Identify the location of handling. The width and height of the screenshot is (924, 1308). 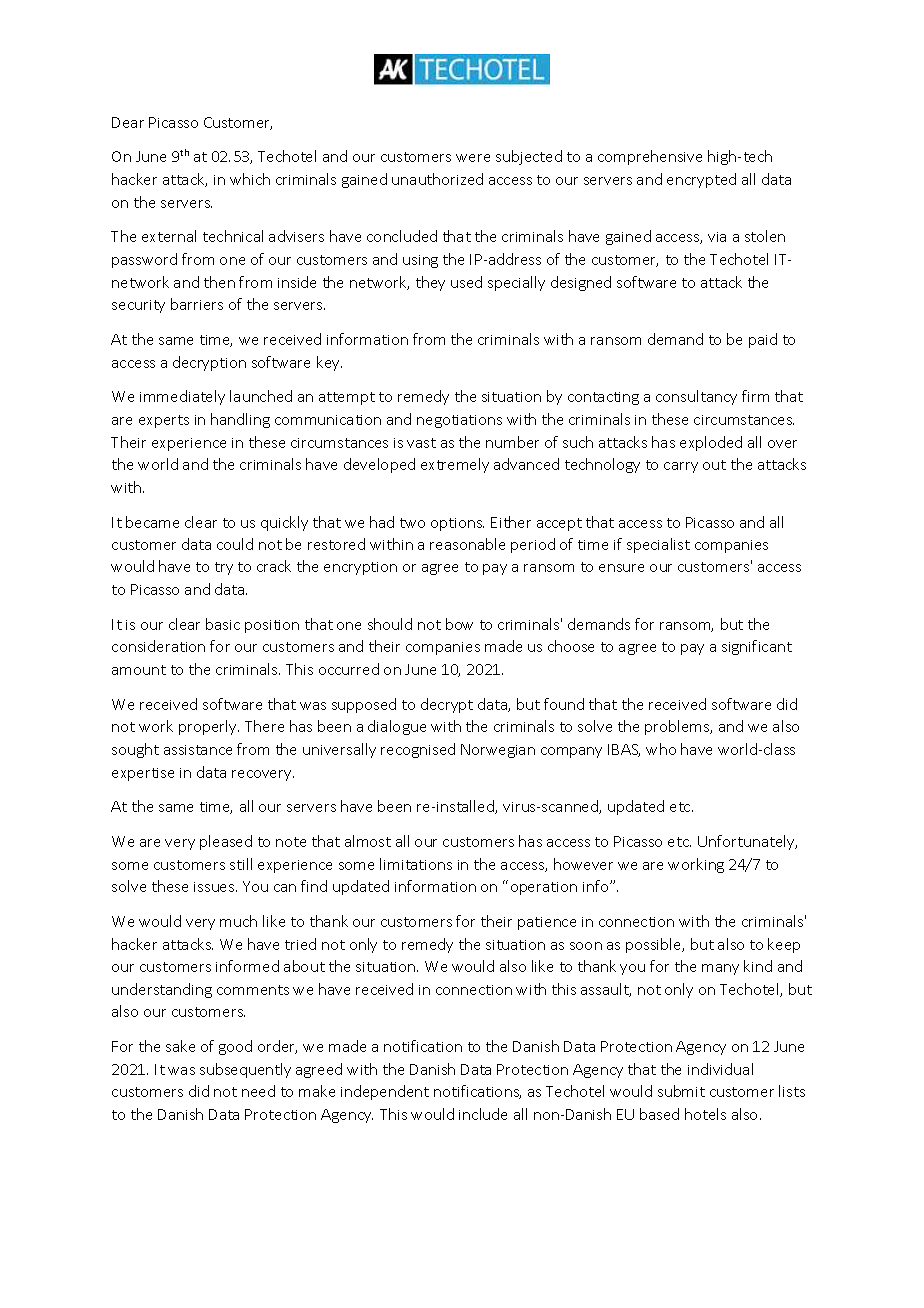
(240, 420).
